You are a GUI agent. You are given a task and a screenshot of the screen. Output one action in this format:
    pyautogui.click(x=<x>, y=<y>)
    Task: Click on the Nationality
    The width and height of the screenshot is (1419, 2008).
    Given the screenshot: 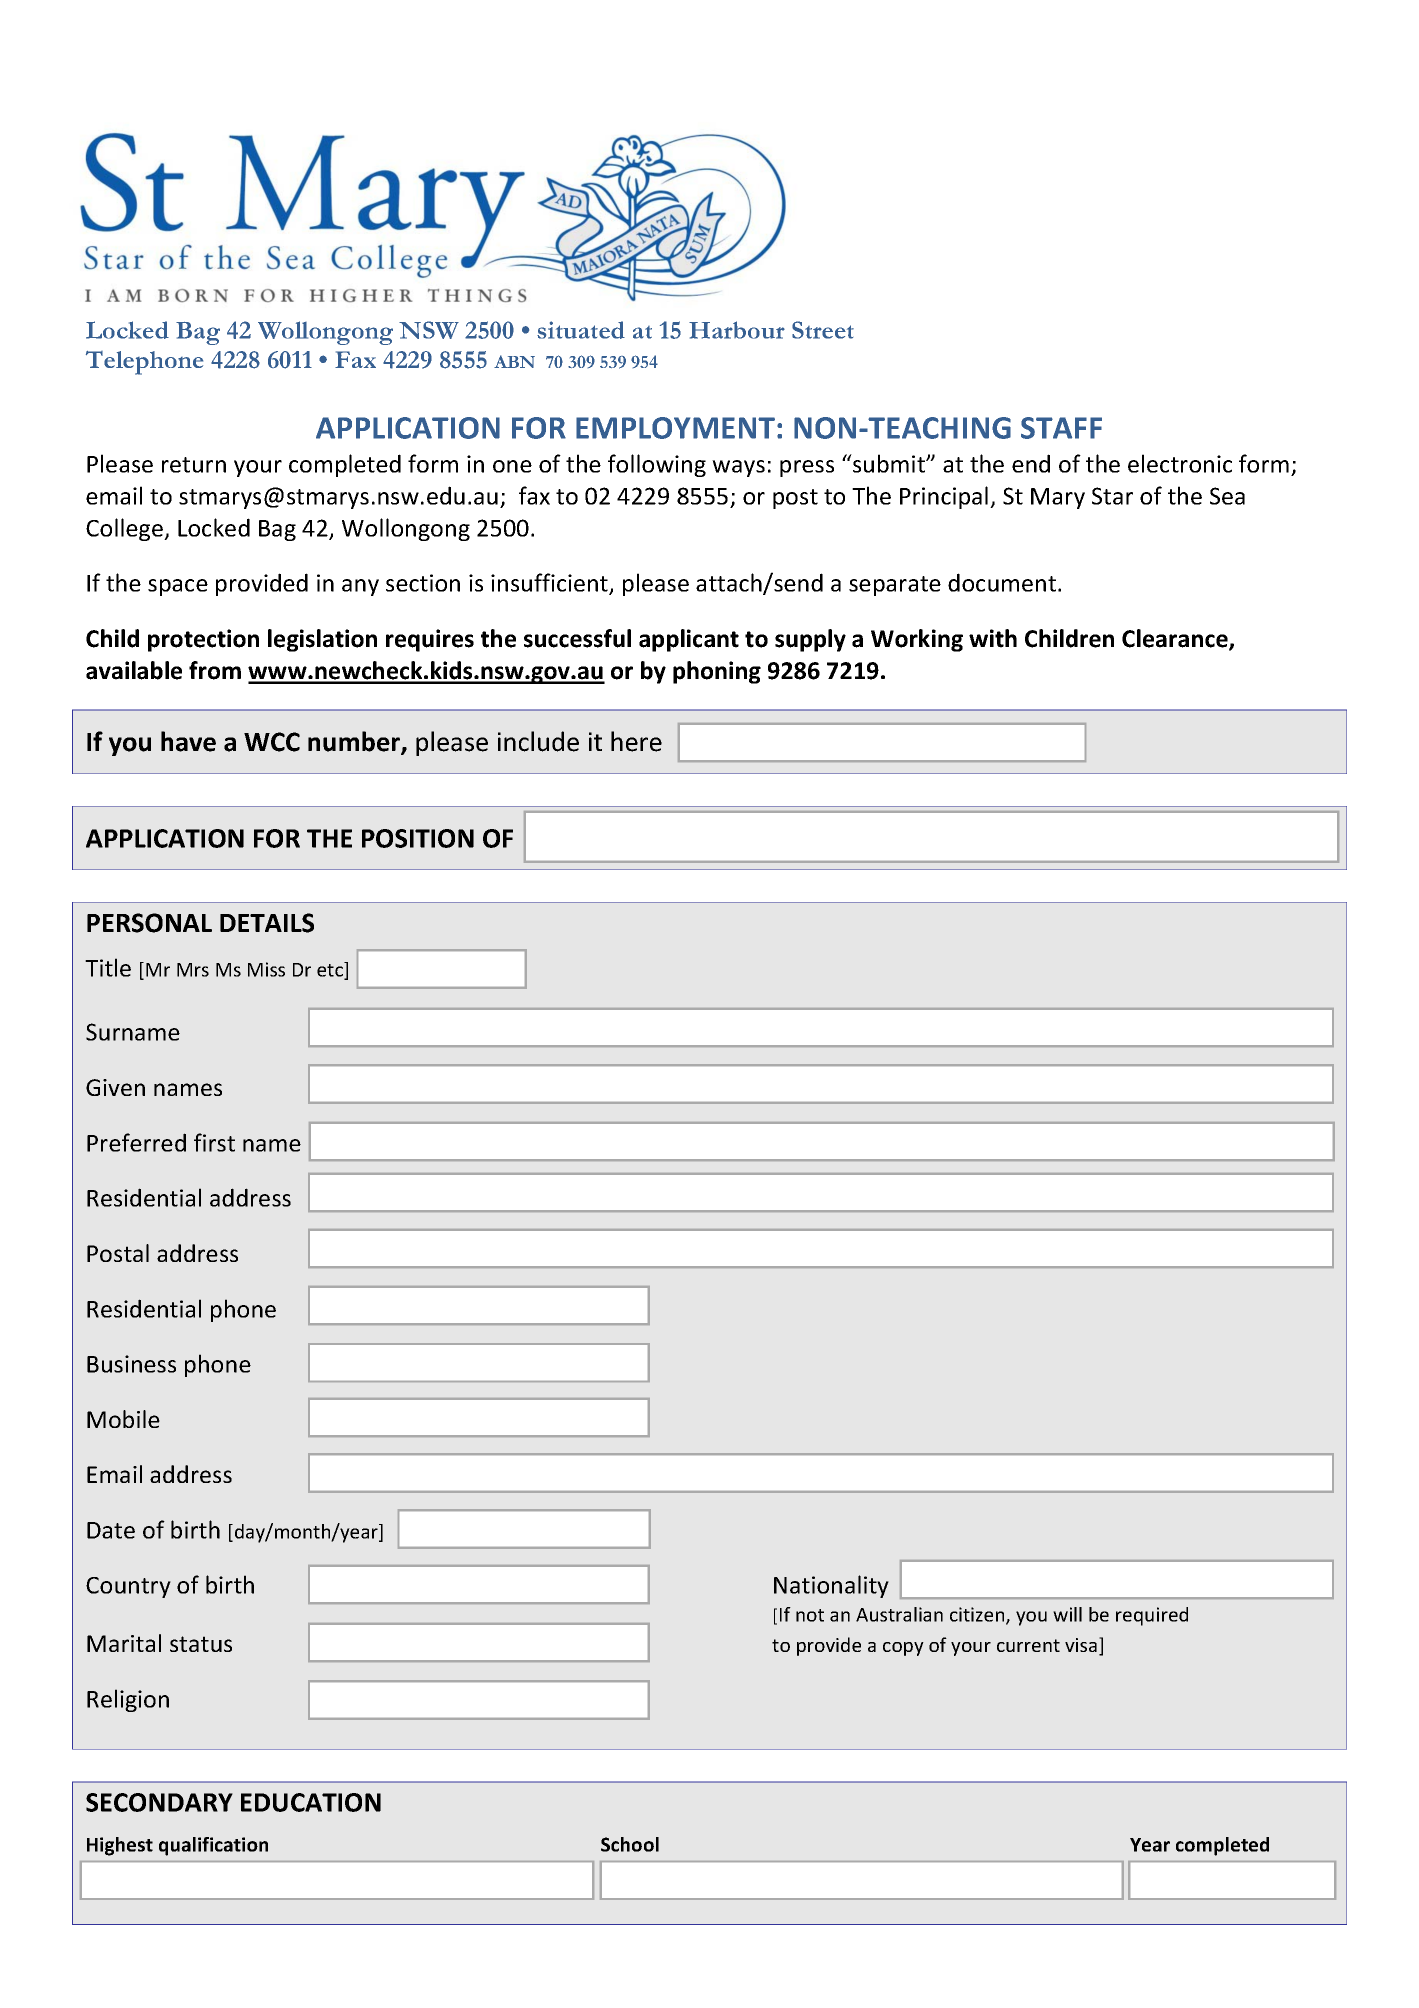 What is the action you would take?
    pyautogui.click(x=831, y=1586)
